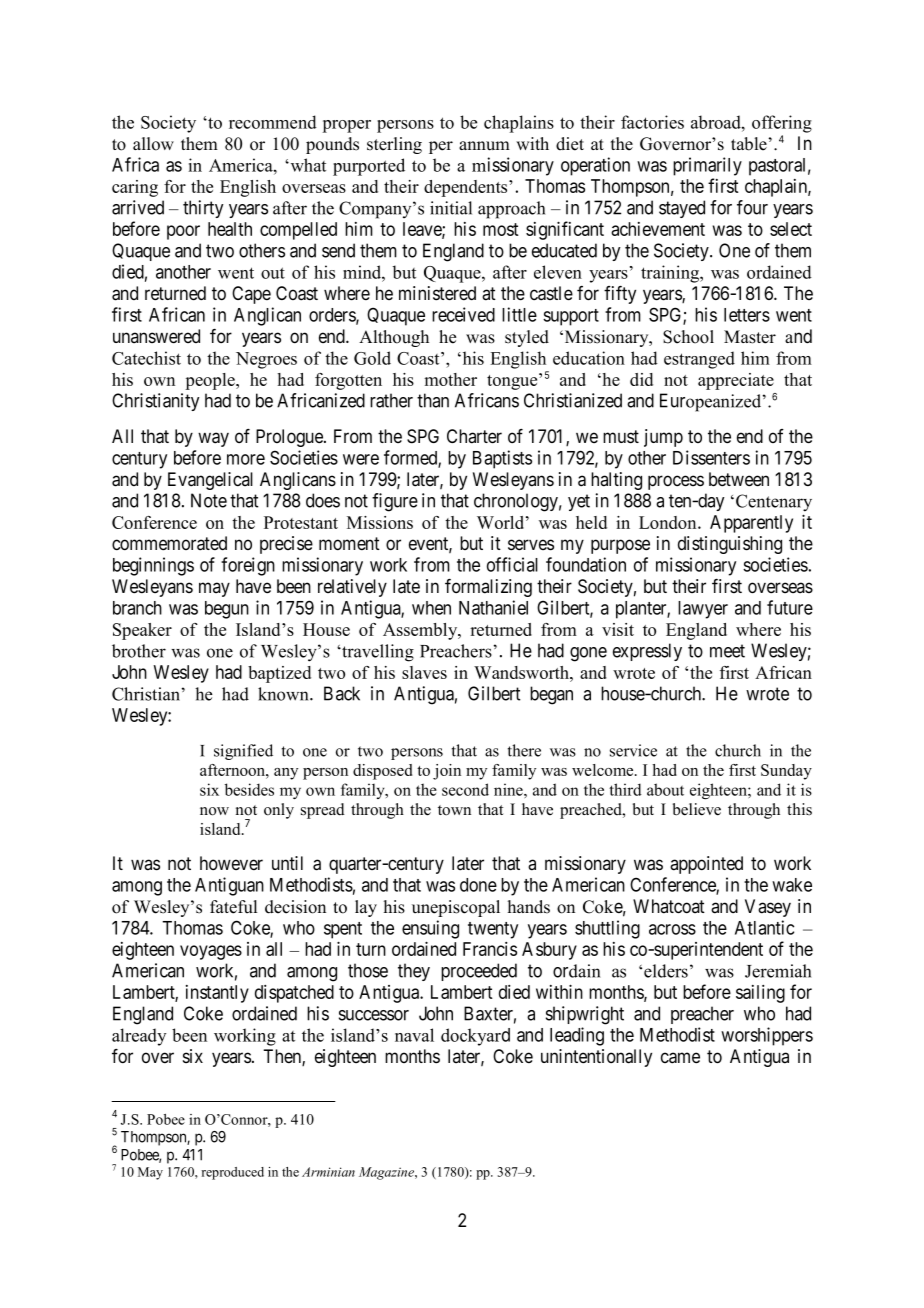 The height and width of the page is (1308, 924). I want to click on dockyard, so click(475, 1037).
